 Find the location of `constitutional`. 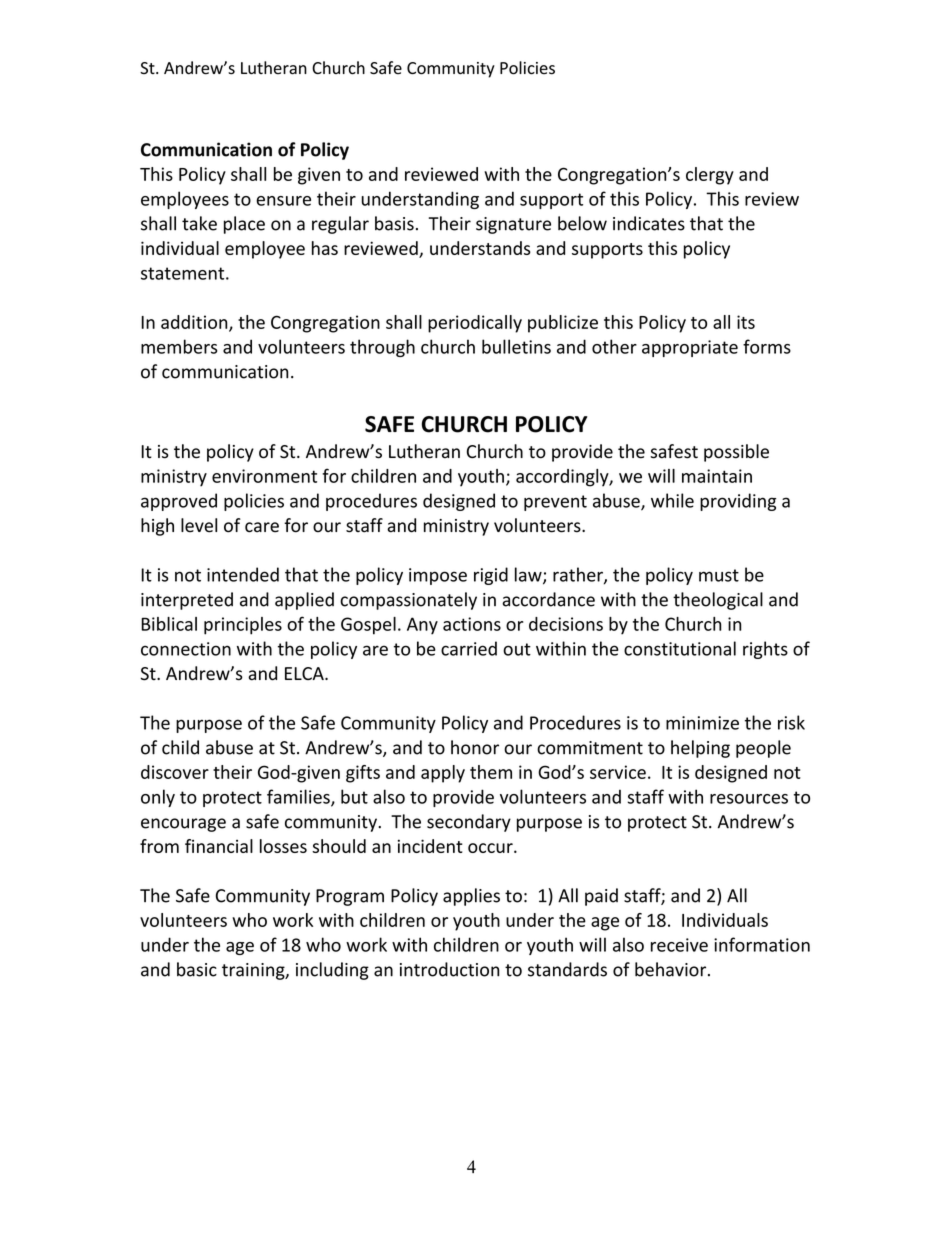

constitutional is located at coordinates (680, 648).
